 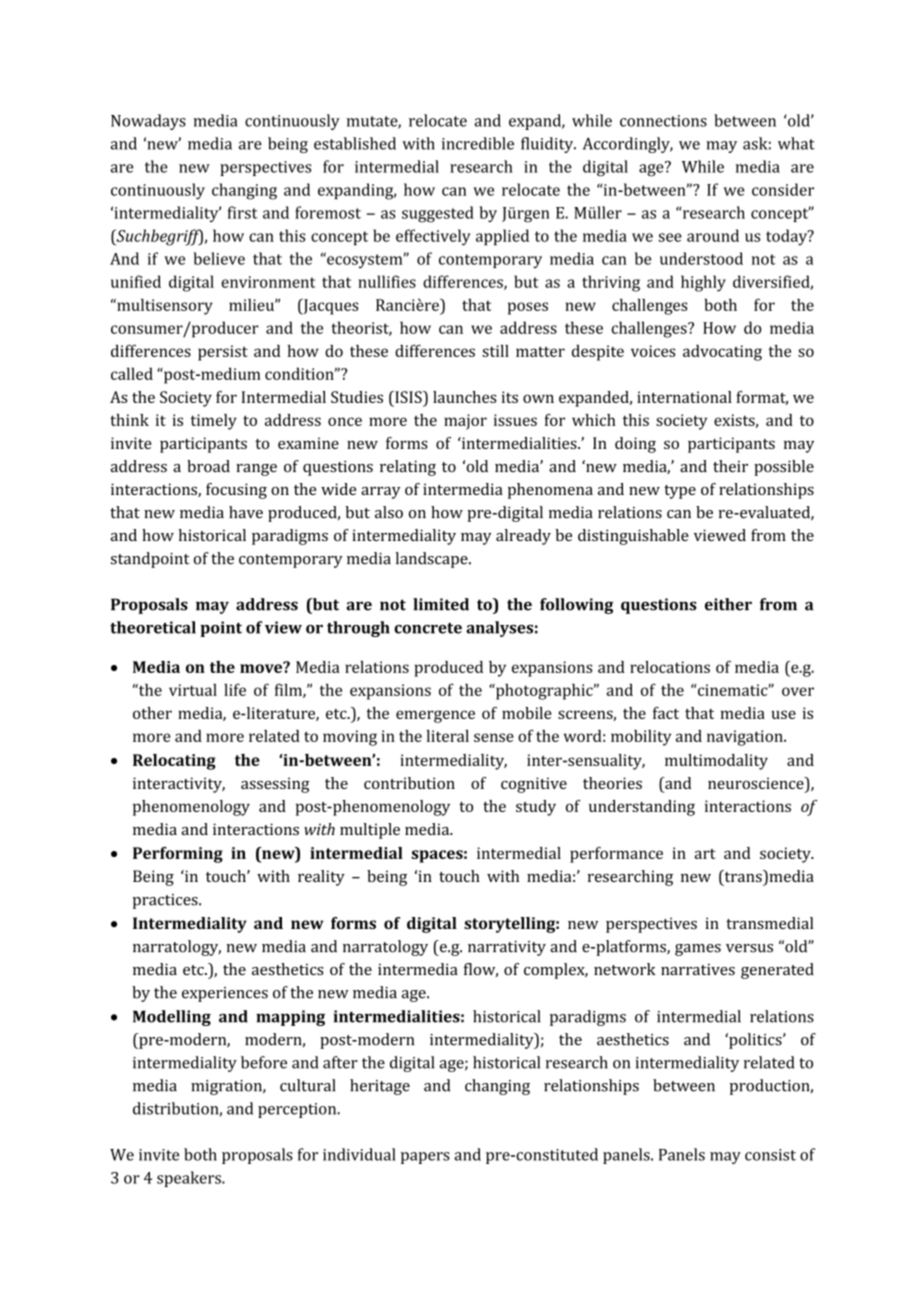 I want to click on Nowadays, so click(x=148, y=122).
